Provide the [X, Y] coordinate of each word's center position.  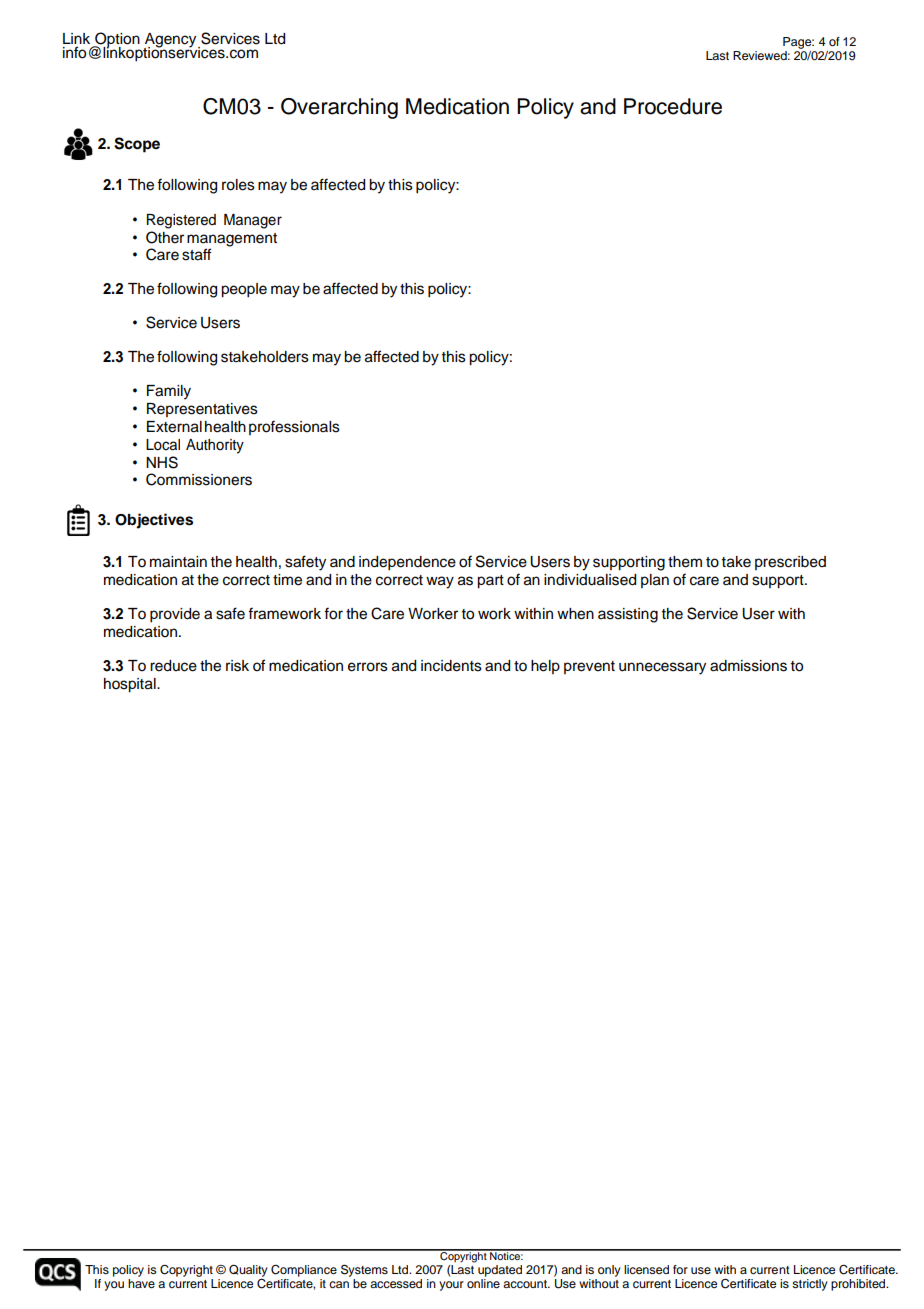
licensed [646, 1269]
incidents [451, 666]
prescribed [790, 563]
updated [500, 1271]
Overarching [339, 108]
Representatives [202, 410]
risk [237, 666]
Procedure [673, 106]
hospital [131, 685]
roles [238, 185]
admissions [748, 666]
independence [407, 563]
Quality [248, 1270]
